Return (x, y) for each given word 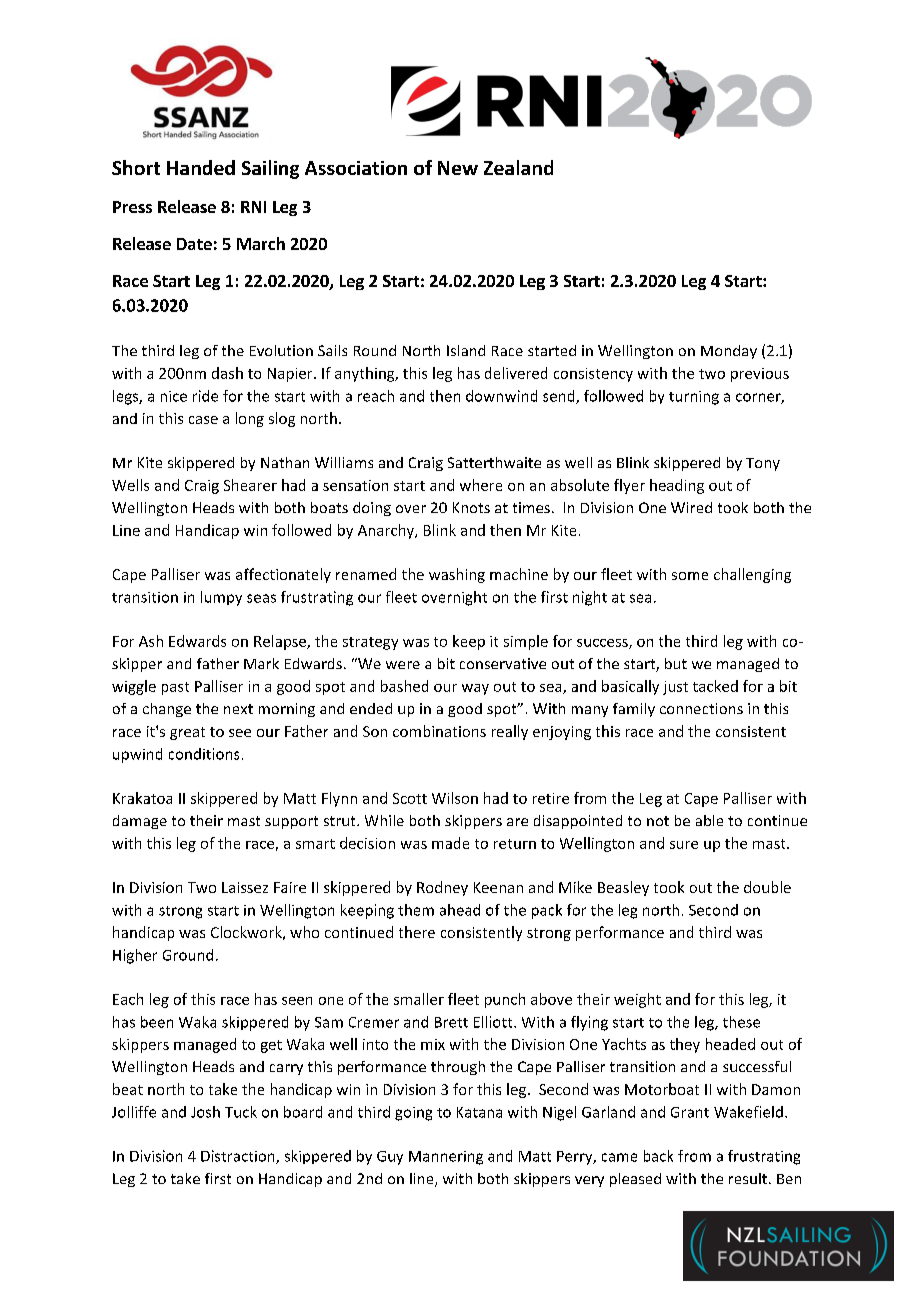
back (658, 1156)
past (175, 688)
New (458, 168)
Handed (201, 167)
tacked (715, 686)
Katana (479, 1112)
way (475, 689)
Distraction (239, 1157)
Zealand (518, 167)
